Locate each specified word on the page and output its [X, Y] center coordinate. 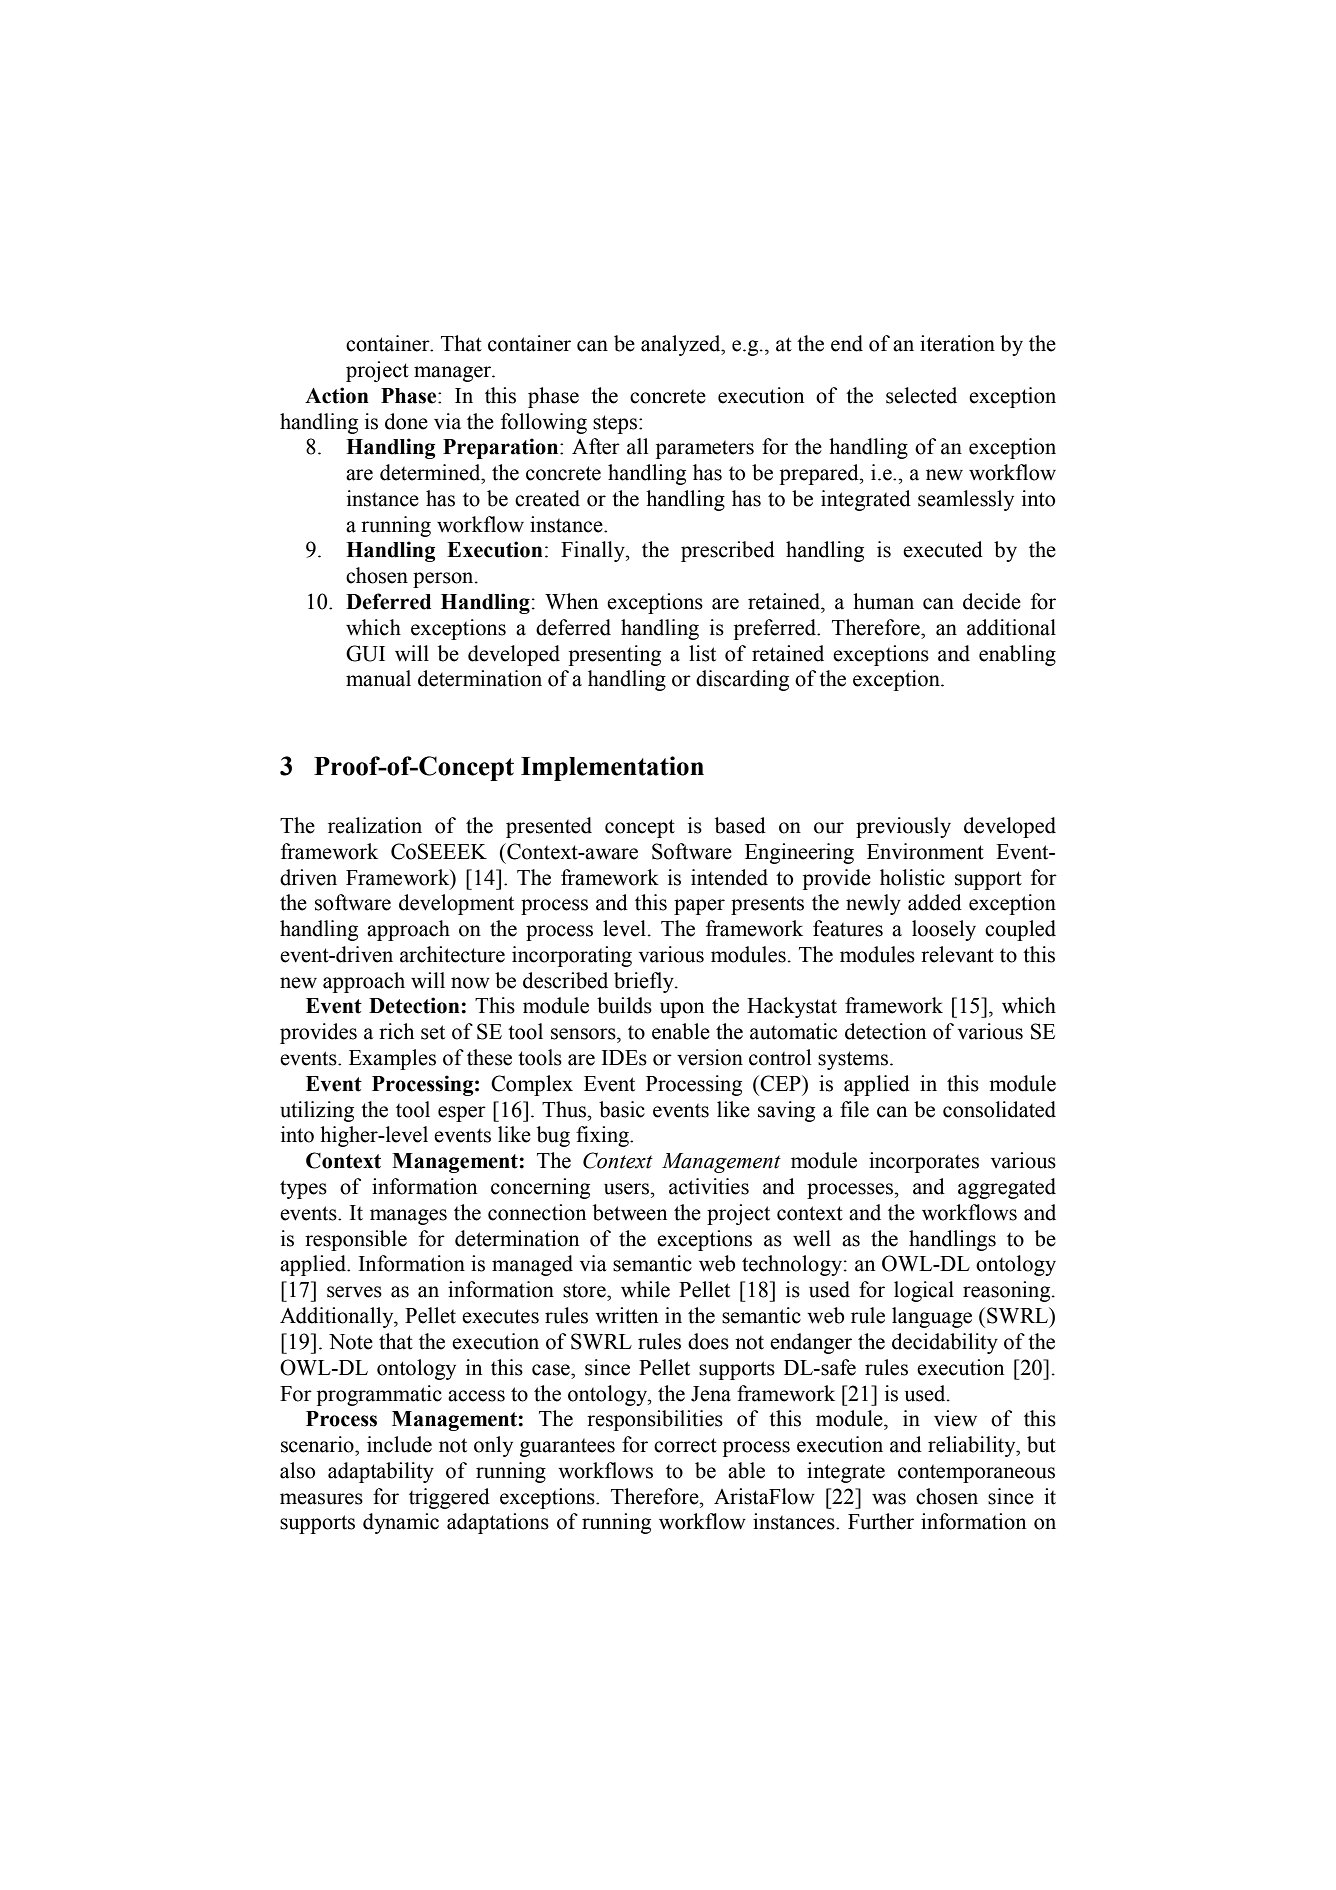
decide [992, 601]
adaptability [381, 1472]
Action [337, 395]
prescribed [728, 551]
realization [375, 825]
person [444, 580]
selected [921, 395]
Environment [925, 851]
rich [396, 1031]
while [645, 1289]
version [710, 1057]
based [740, 825]
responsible [356, 1240]
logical [924, 1291]
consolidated [999, 1109]
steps [615, 424]
